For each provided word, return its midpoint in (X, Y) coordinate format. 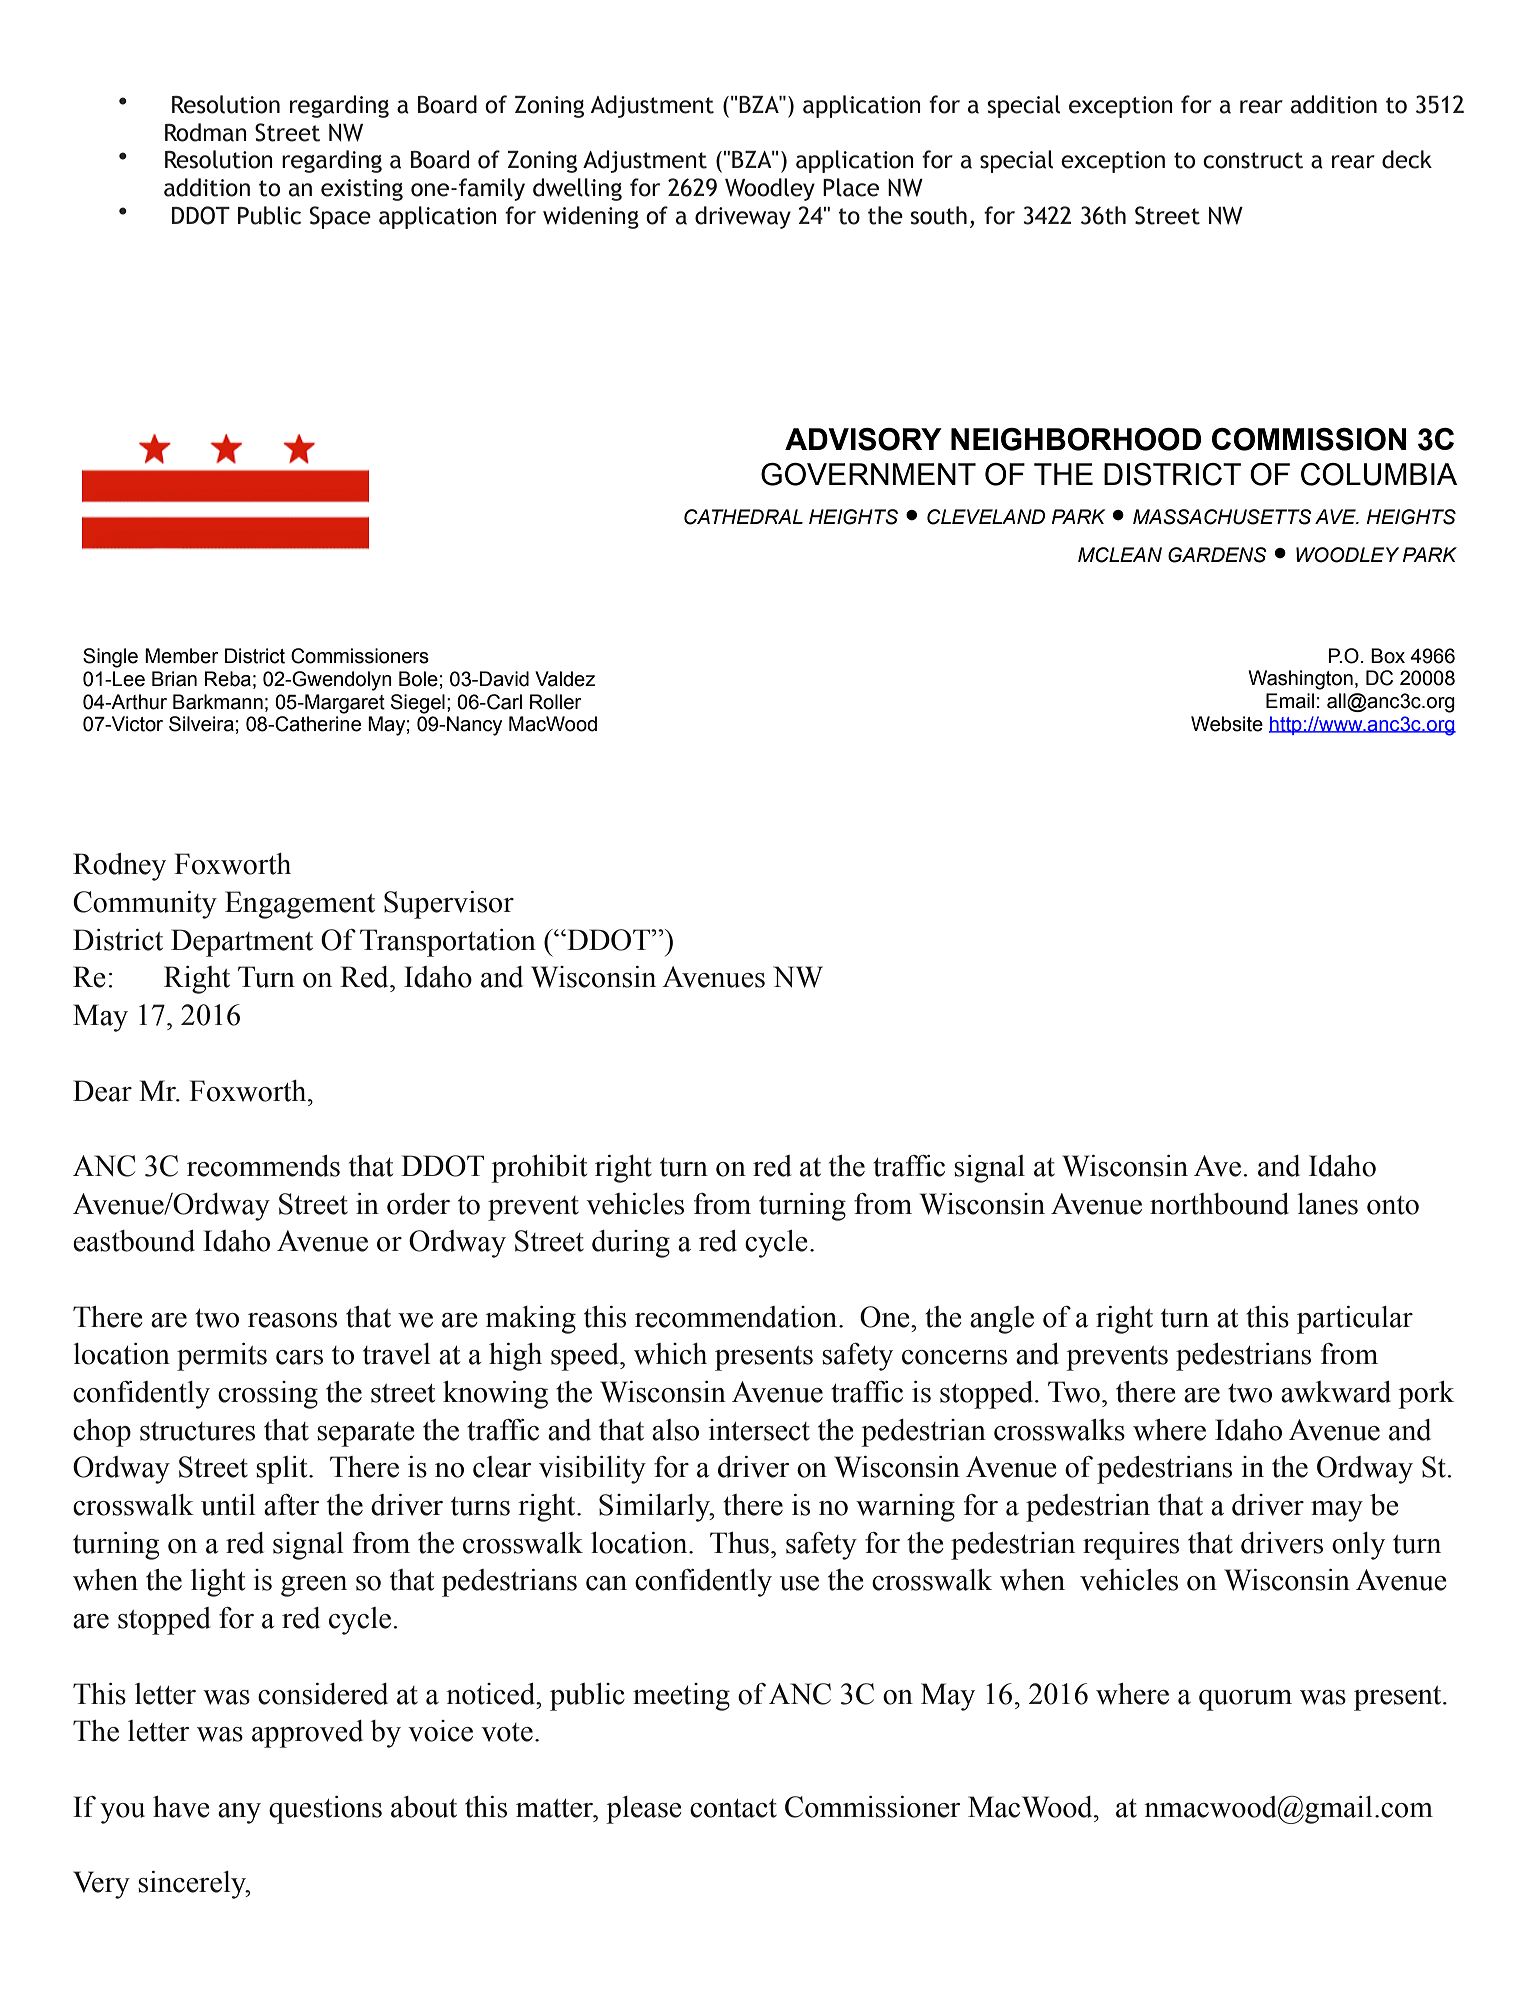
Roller (555, 702)
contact (733, 1808)
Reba (227, 679)
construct (1253, 160)
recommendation (737, 1317)
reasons (292, 1320)
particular (1355, 1320)
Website (1227, 724)
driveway (743, 217)
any (239, 1813)
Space (340, 217)
